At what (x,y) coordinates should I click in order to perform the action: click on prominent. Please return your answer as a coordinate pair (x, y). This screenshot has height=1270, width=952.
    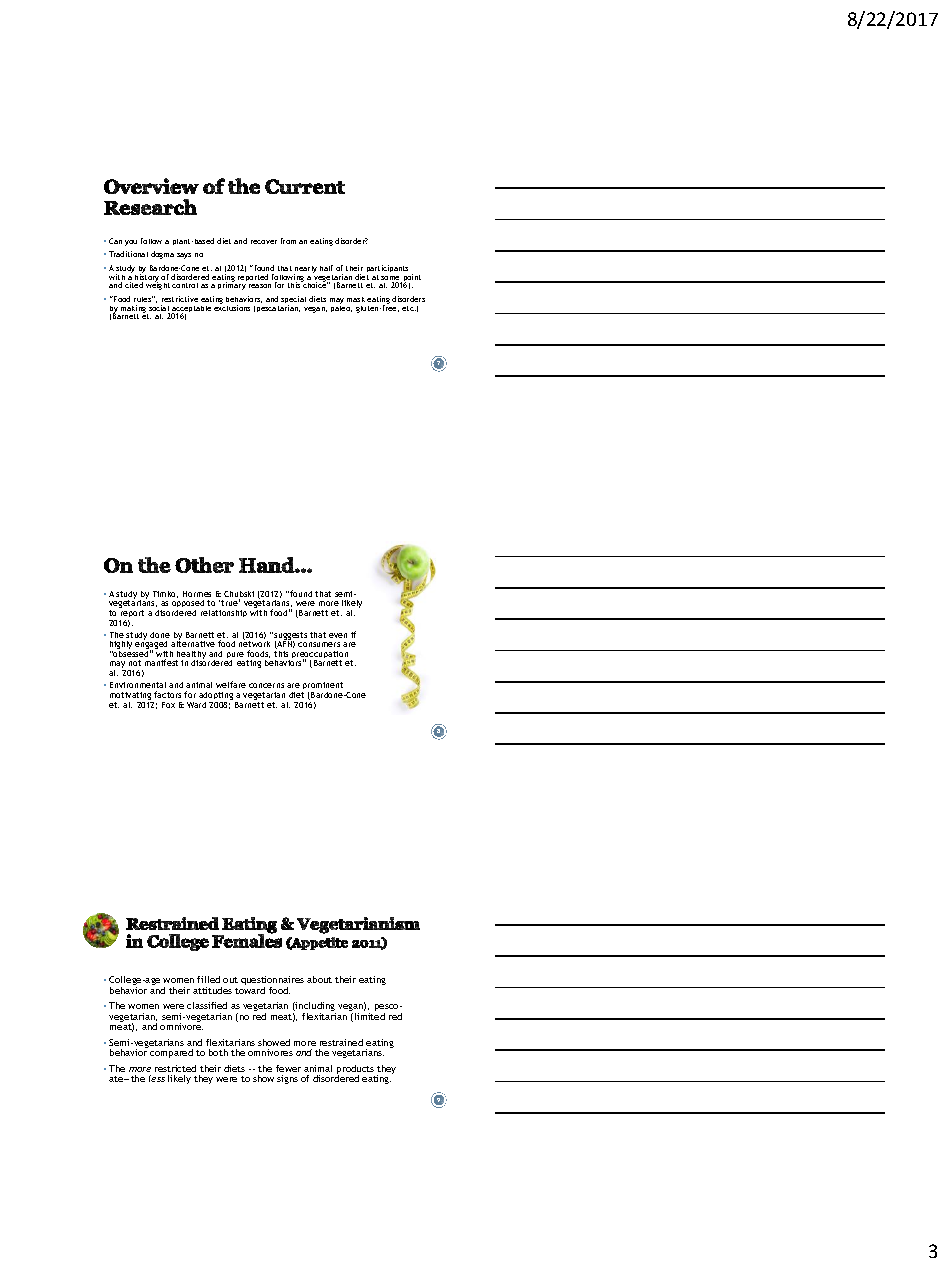
    Looking at the image, I should click on (322, 687).
